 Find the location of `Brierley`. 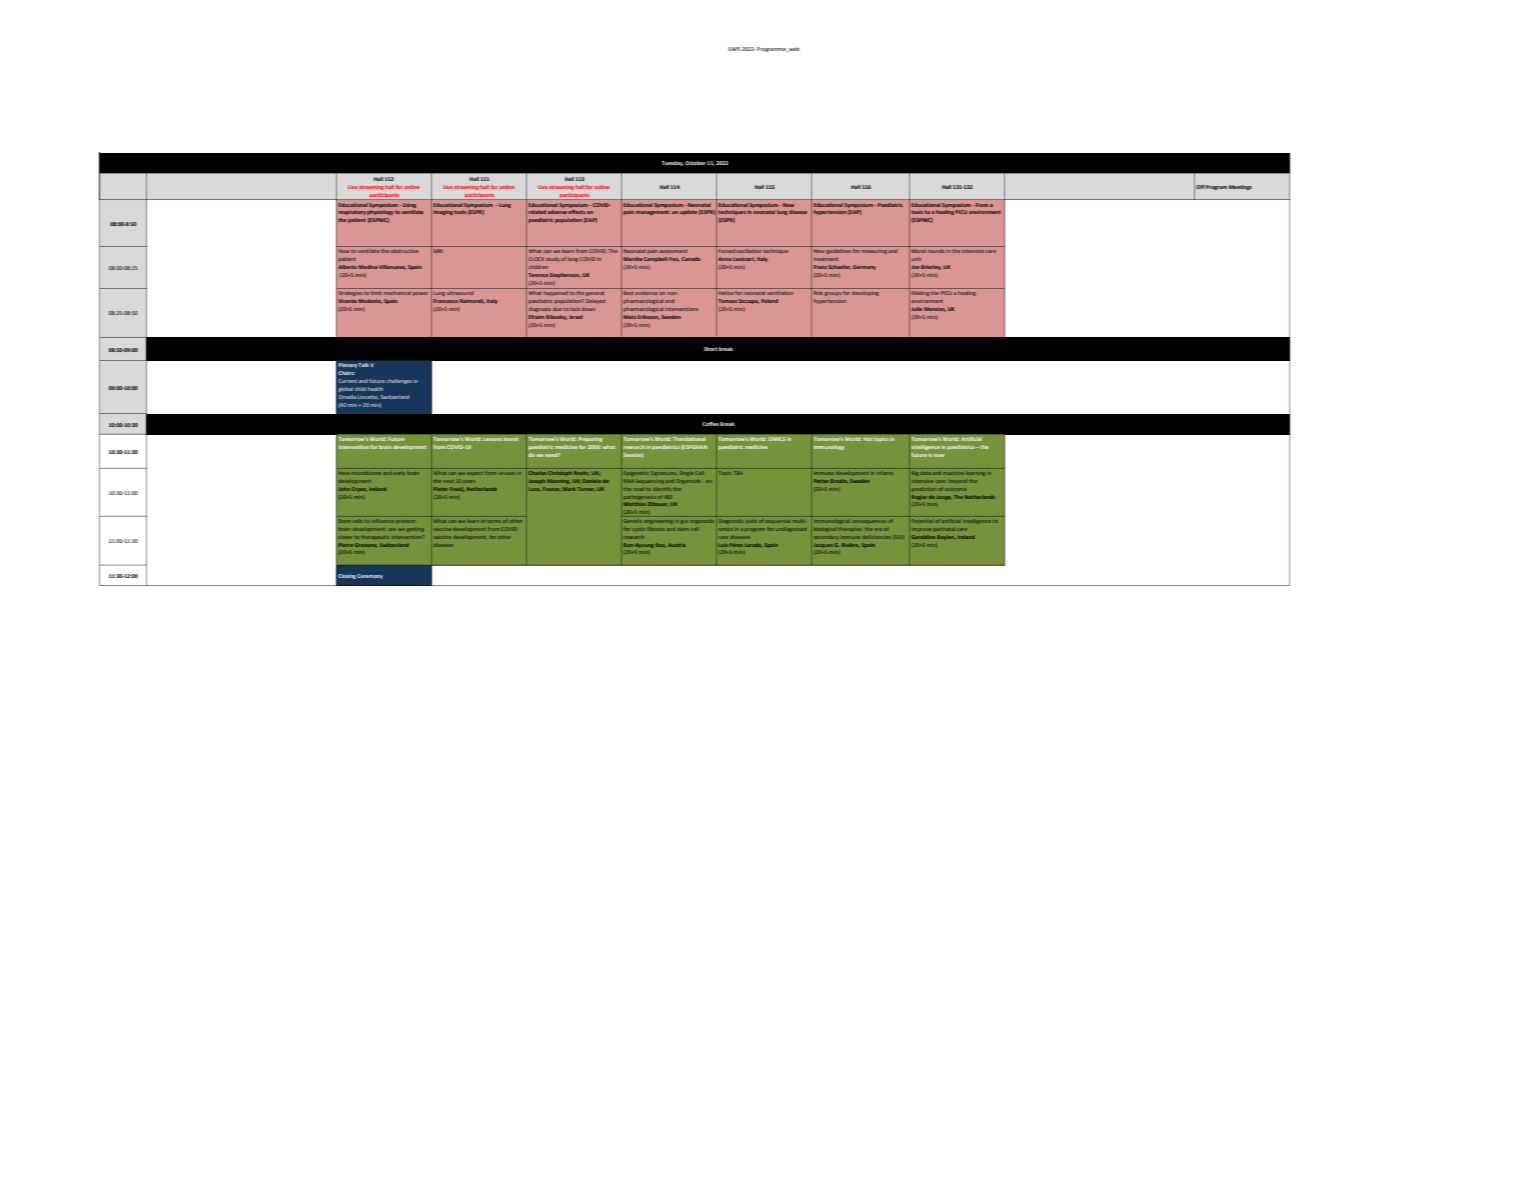

Brierley is located at coordinates (931, 267).
